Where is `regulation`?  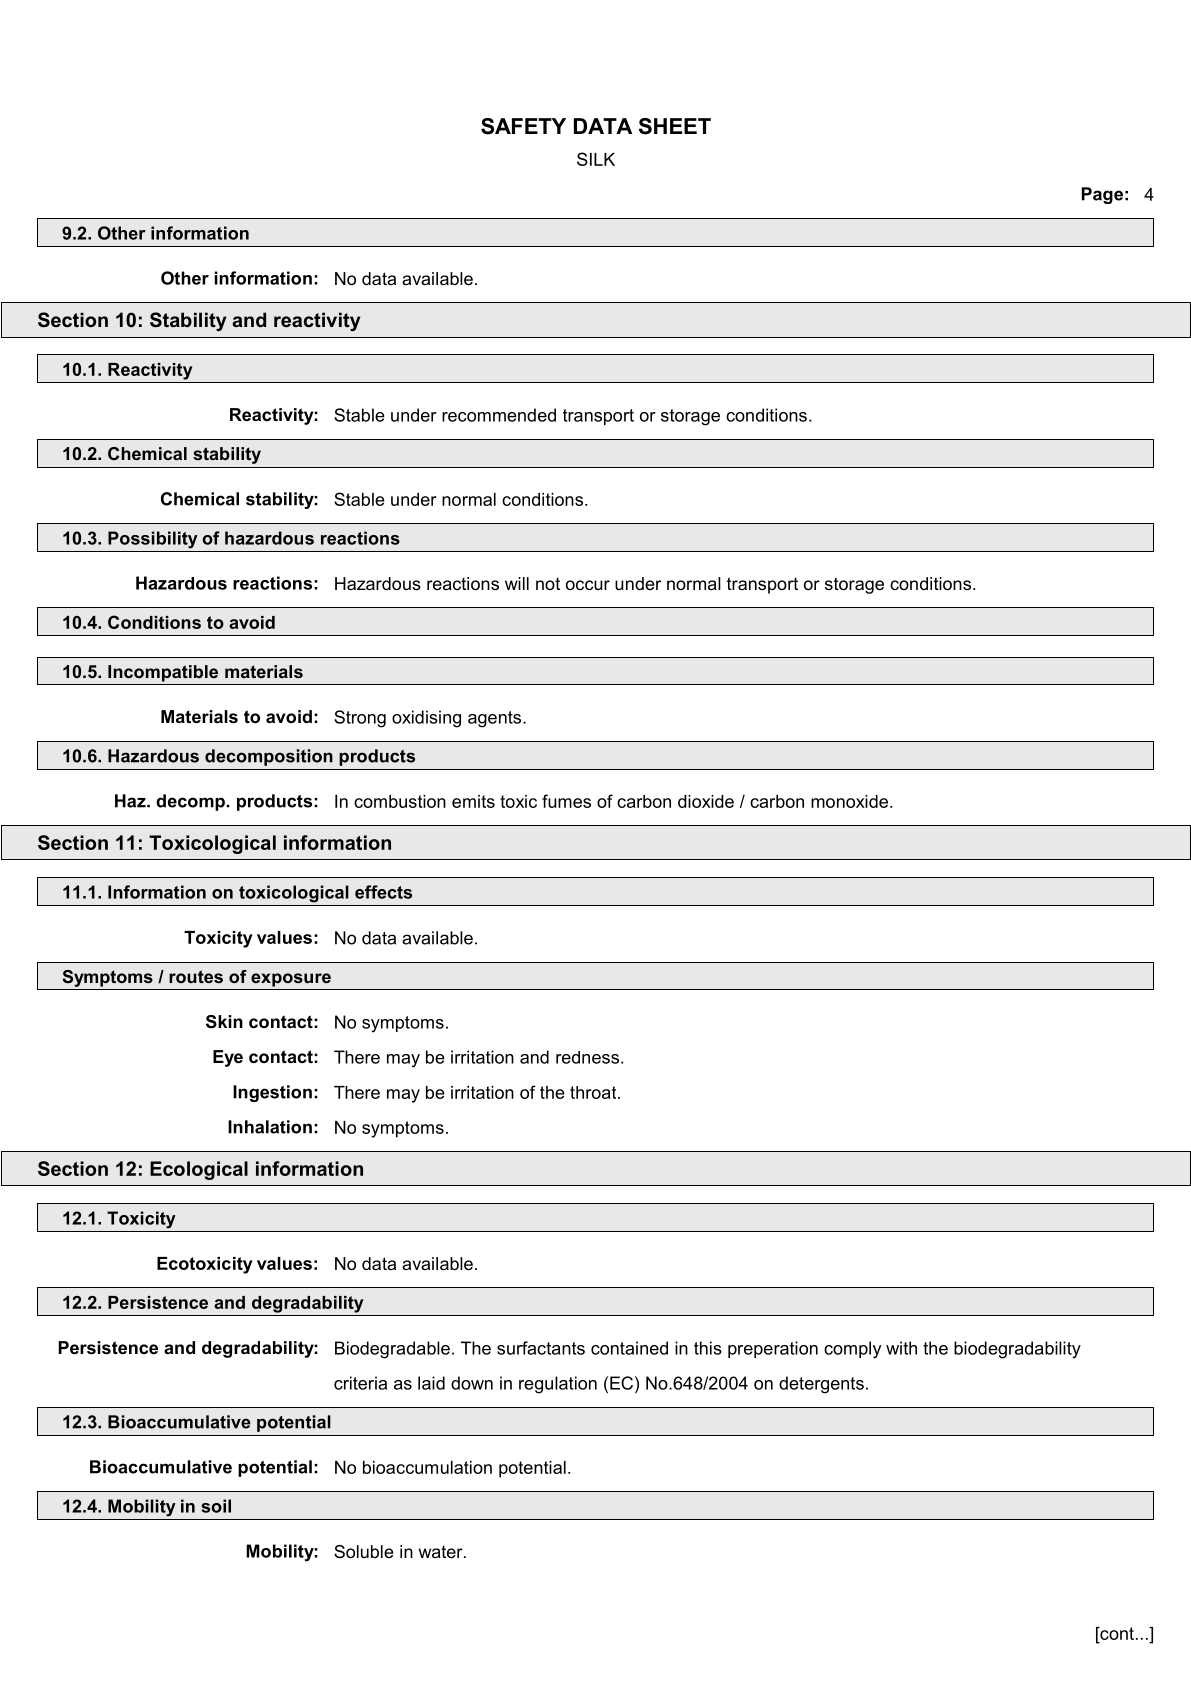
regulation is located at coordinates (558, 1385).
